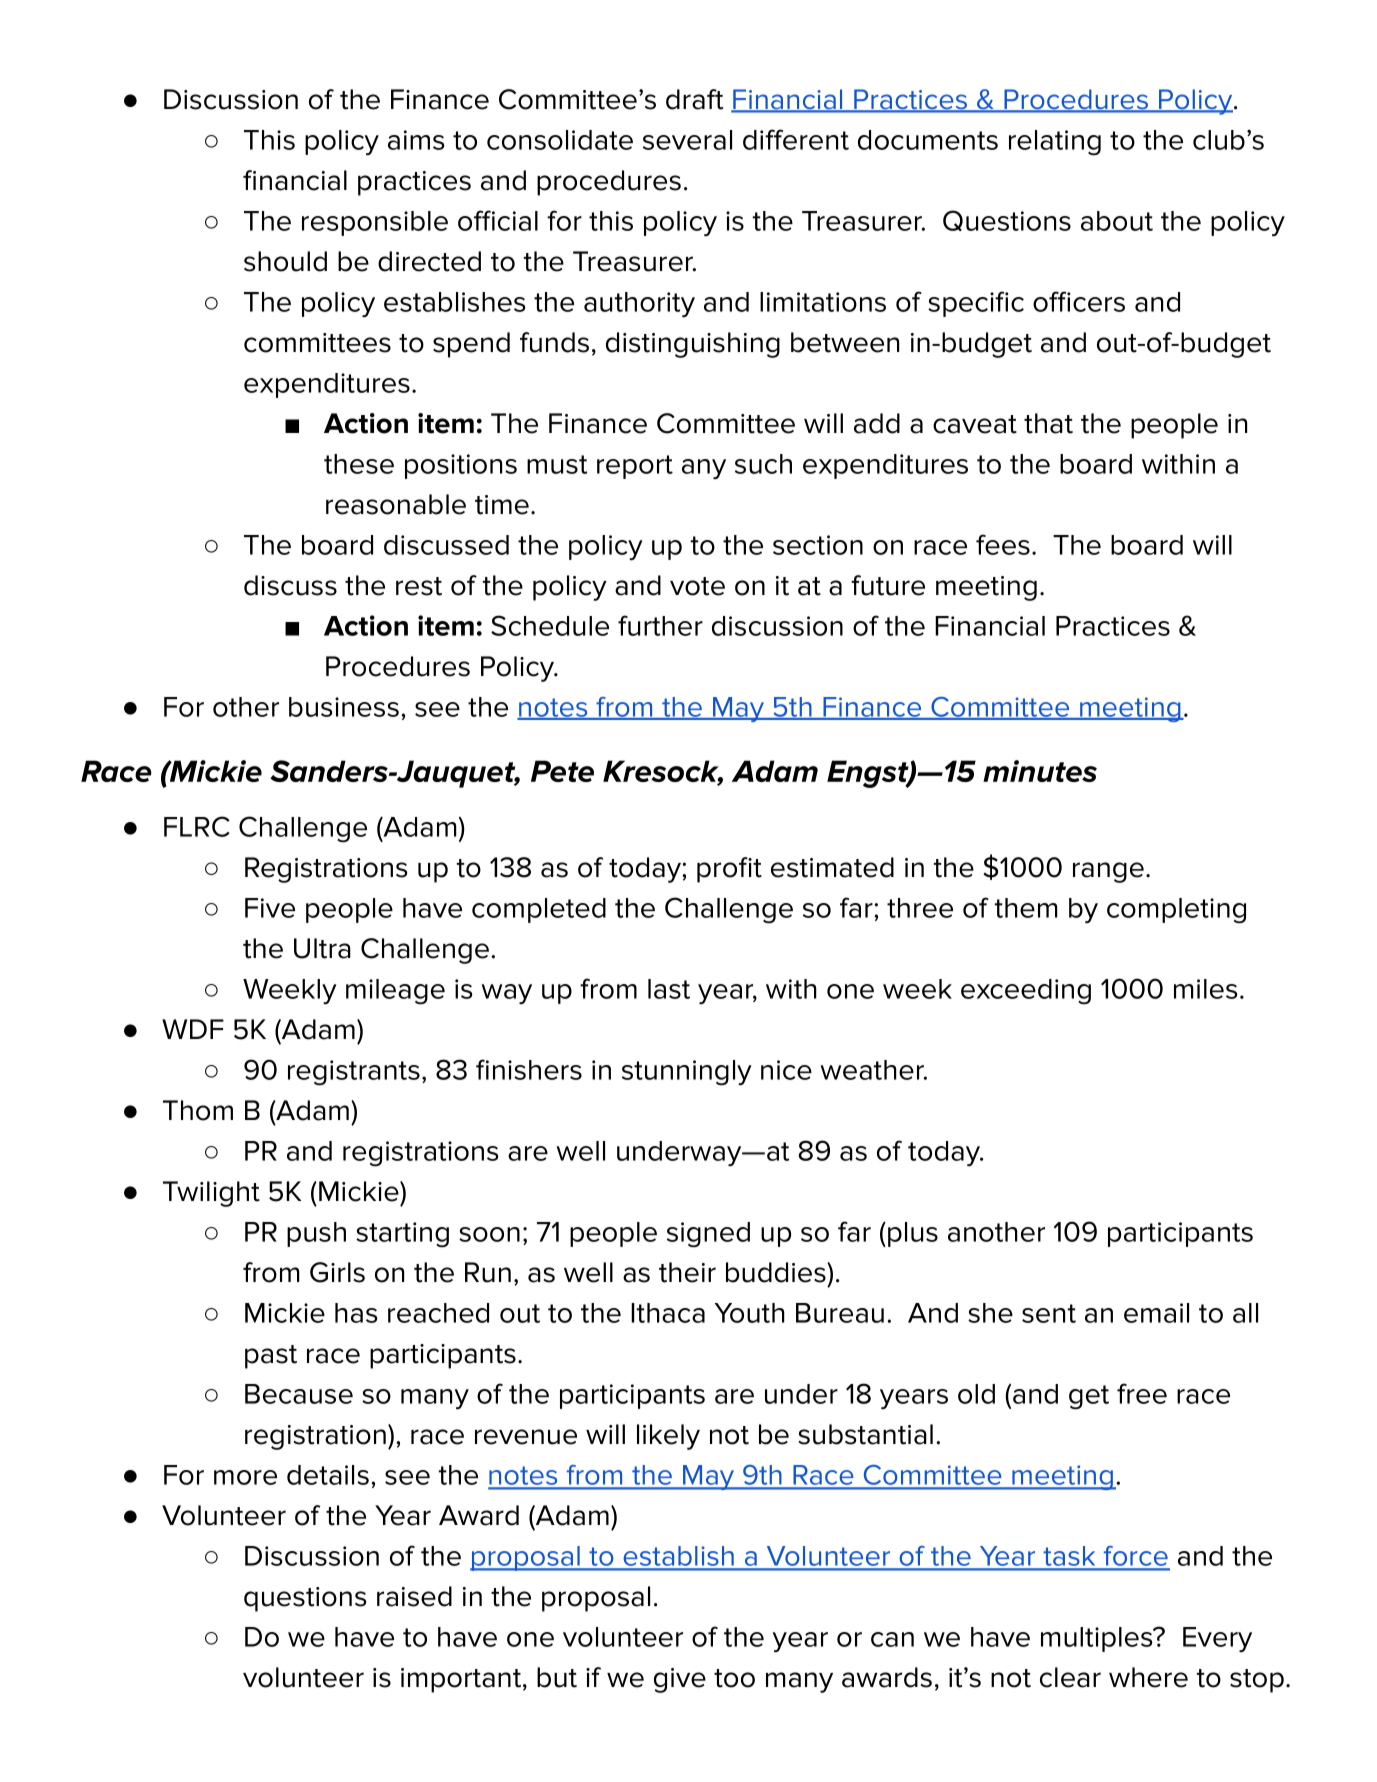  Describe the element at coordinates (416, 140) in the image. I see `aims` at that location.
